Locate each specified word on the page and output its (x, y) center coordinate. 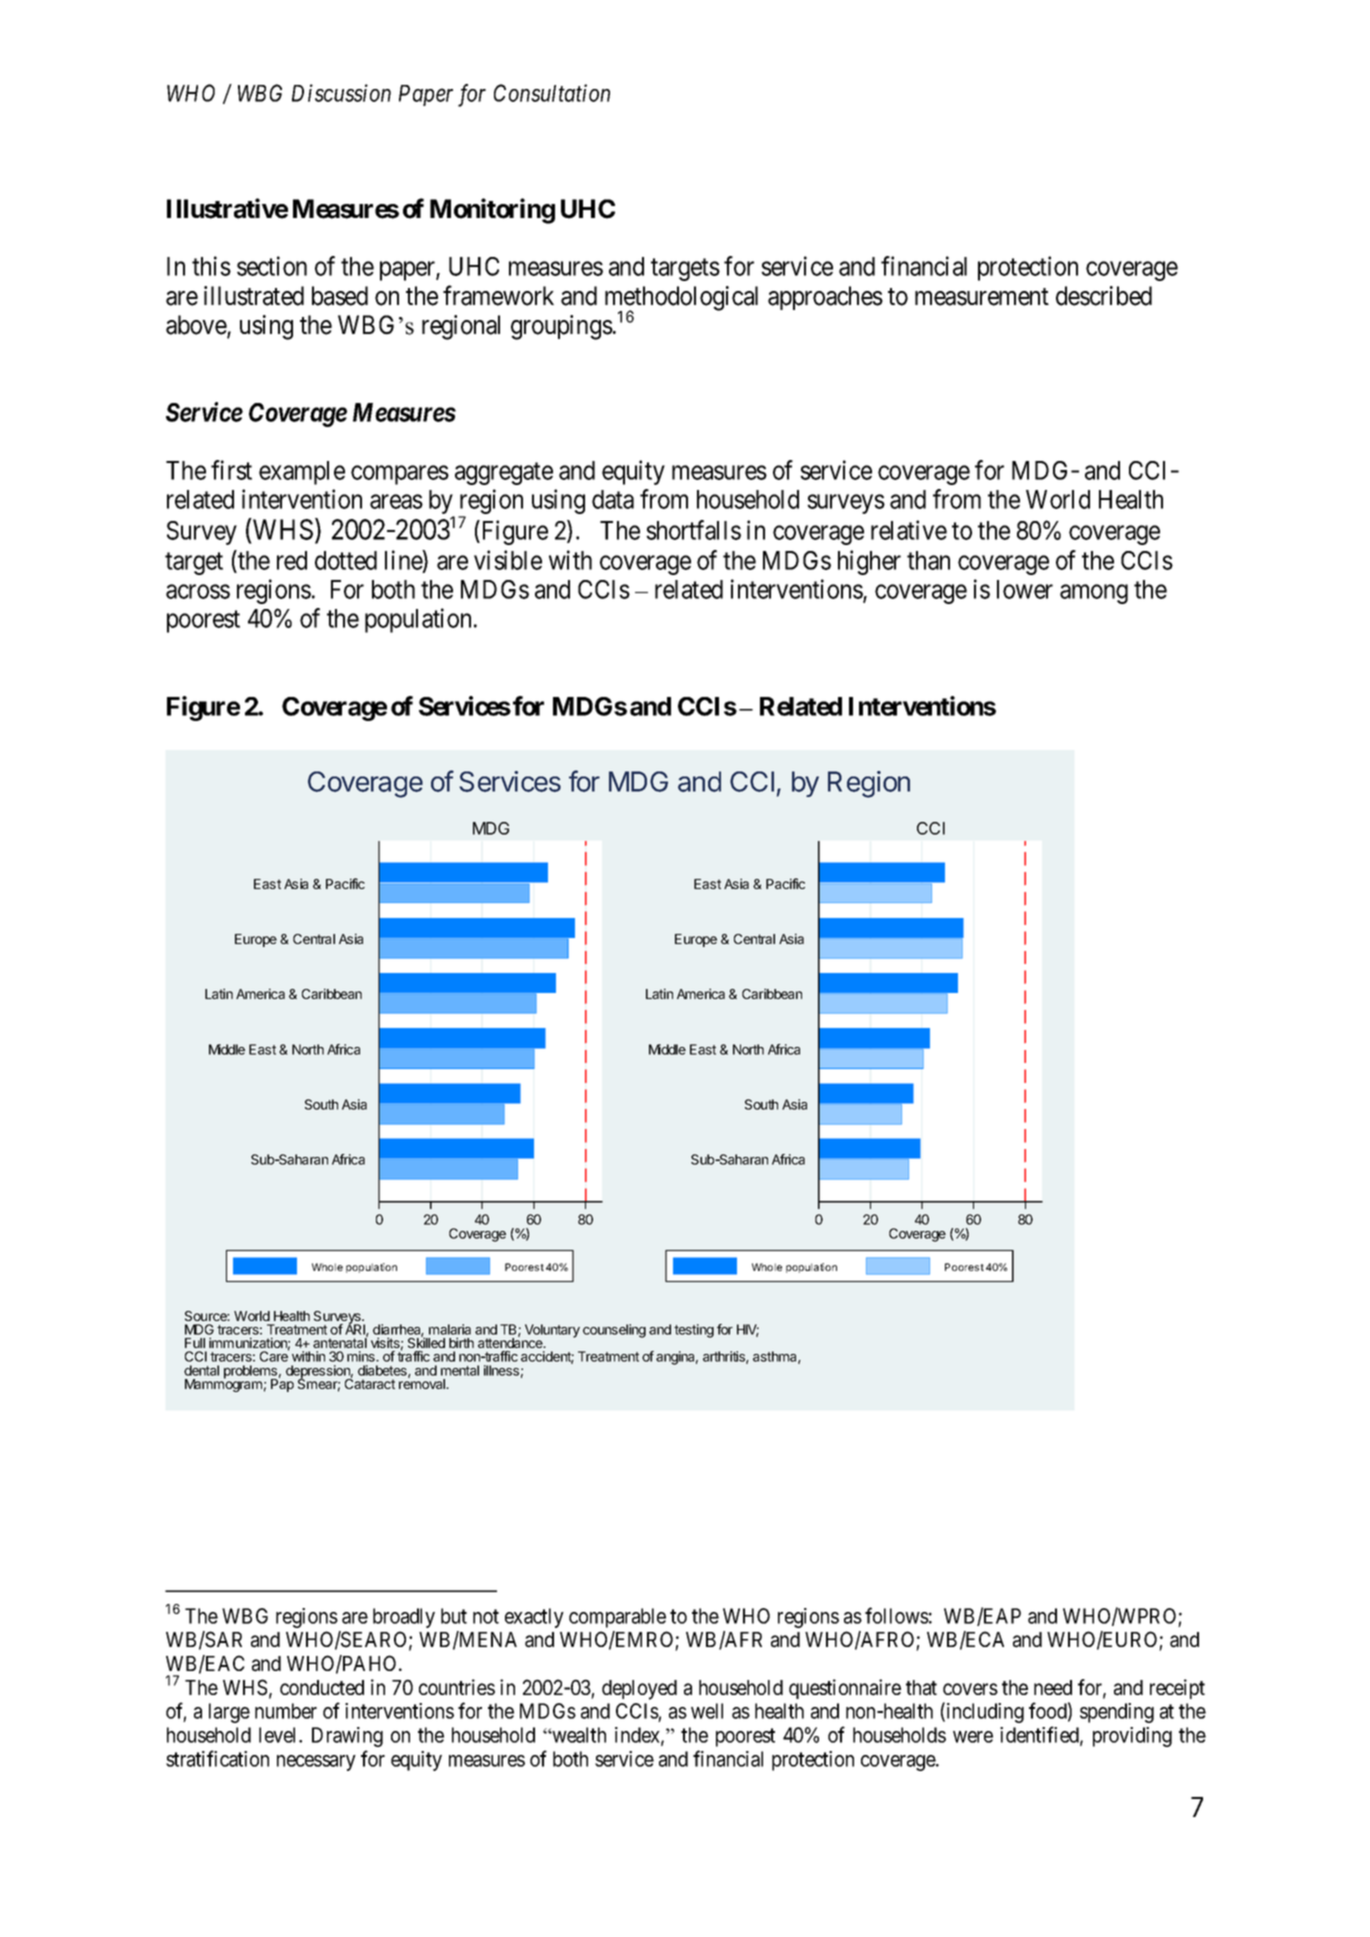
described (1104, 296)
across (198, 592)
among (1094, 594)
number (286, 1711)
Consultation (552, 93)
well (707, 1711)
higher (869, 562)
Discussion (341, 93)
